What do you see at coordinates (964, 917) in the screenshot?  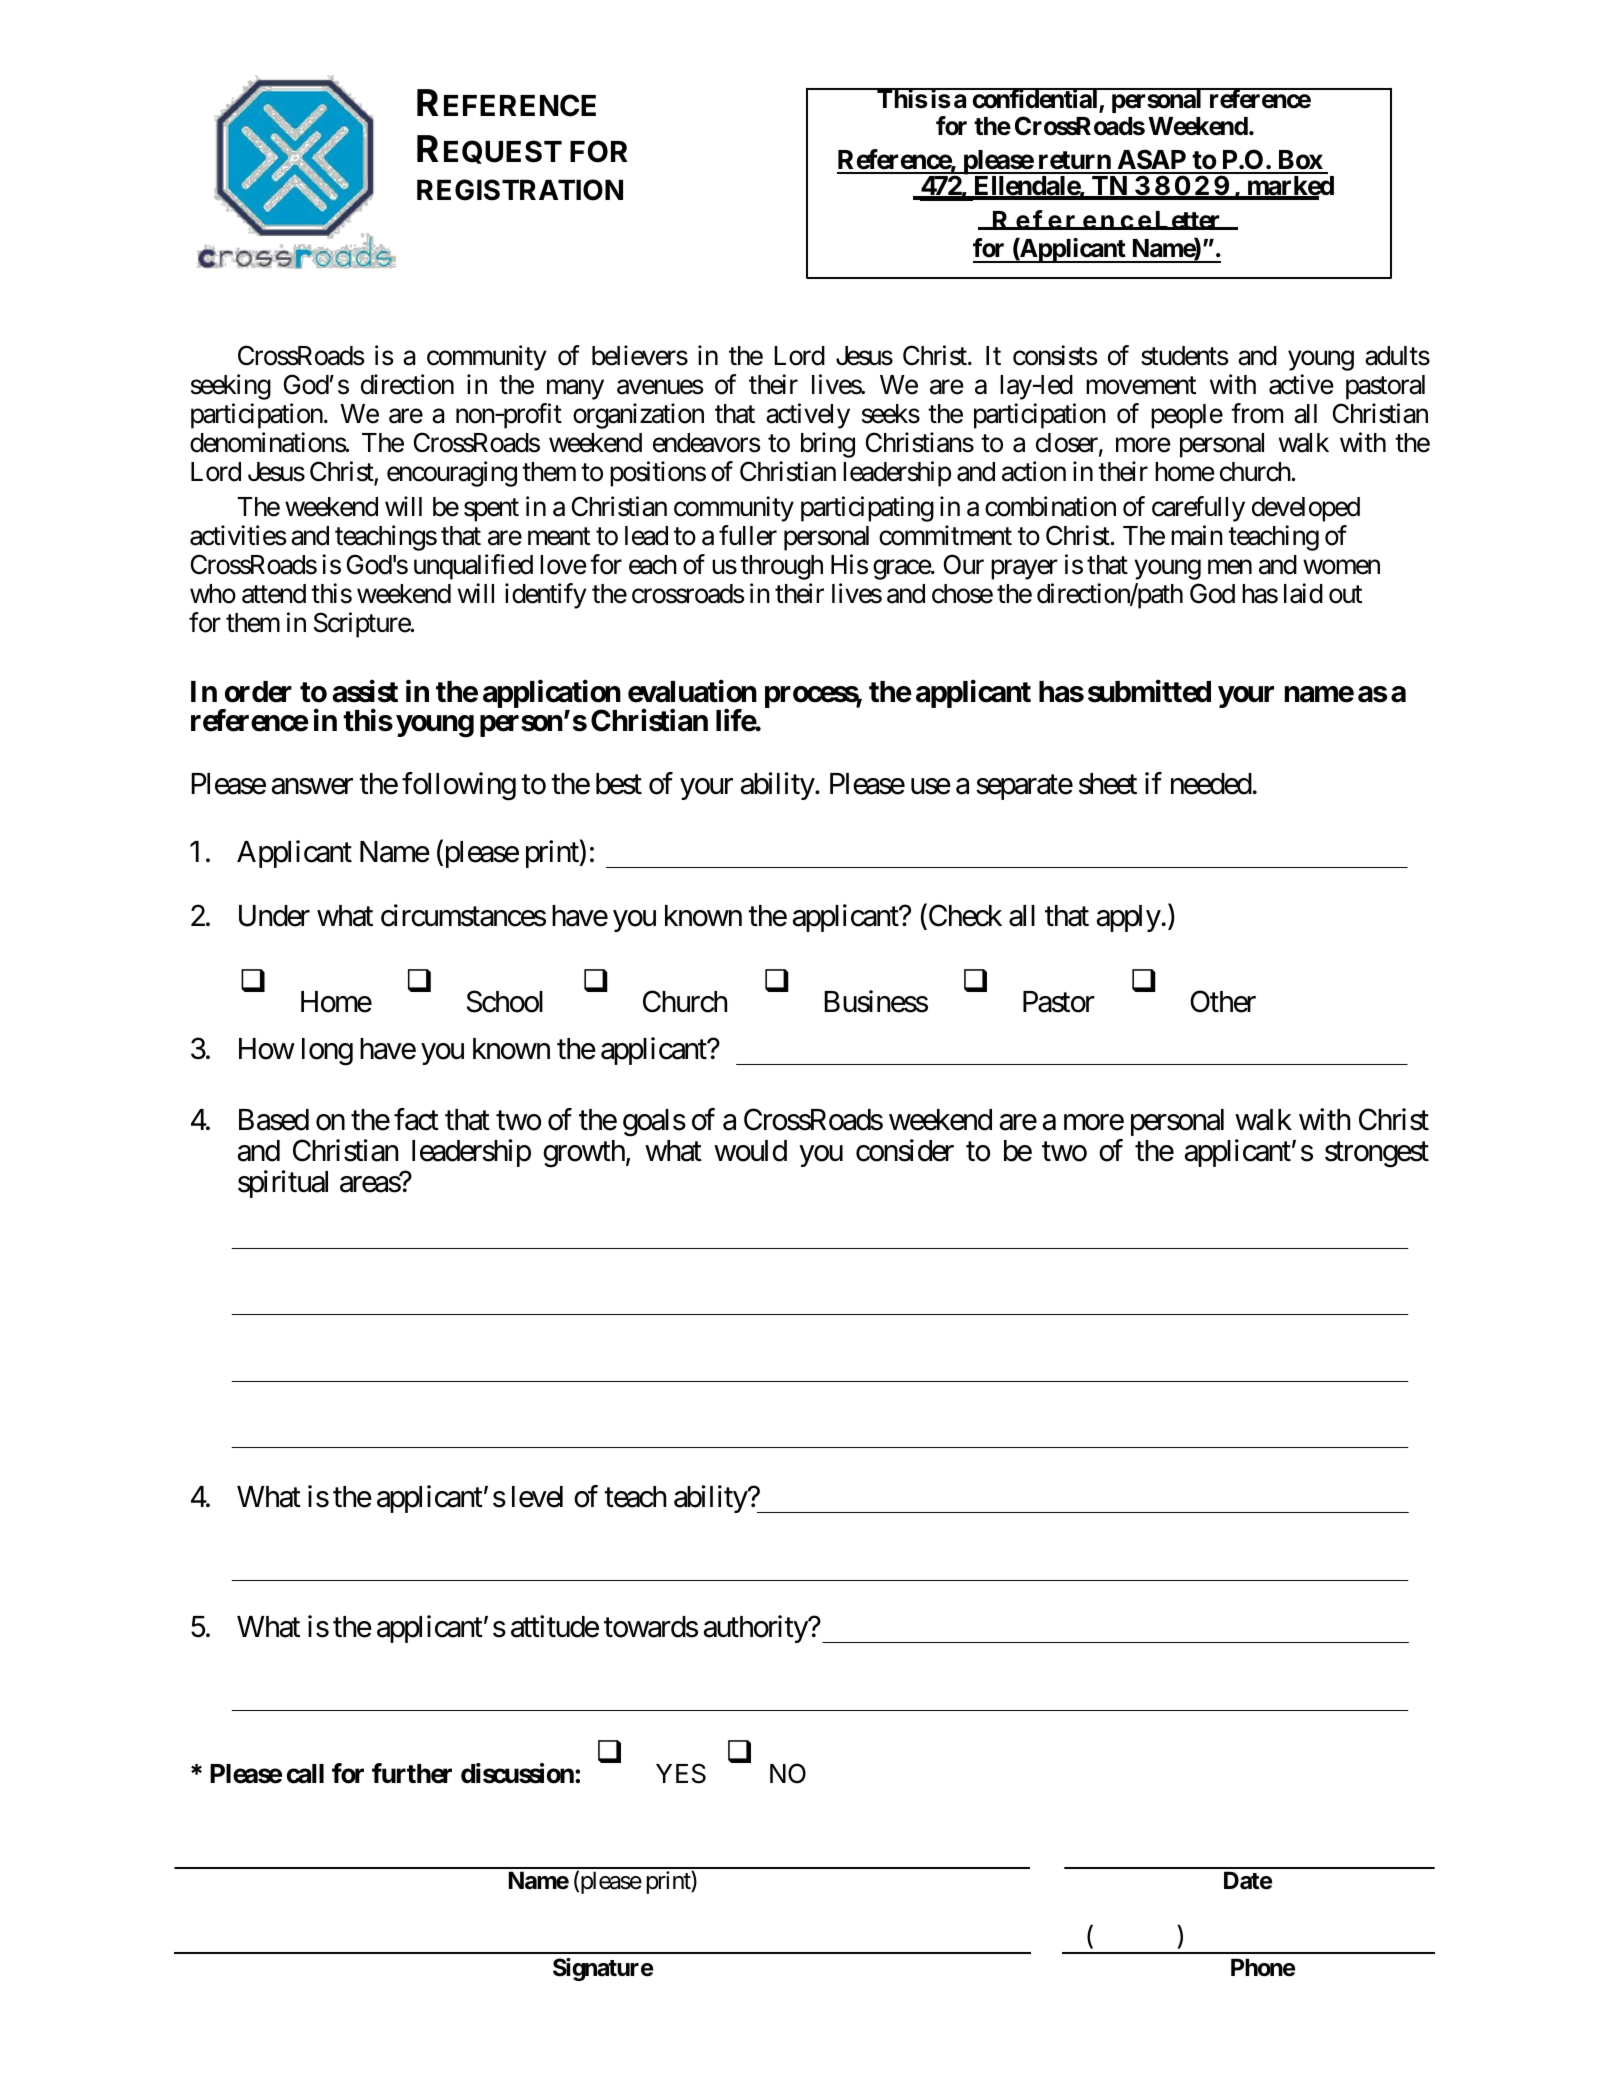 I see `Check` at bounding box center [964, 917].
